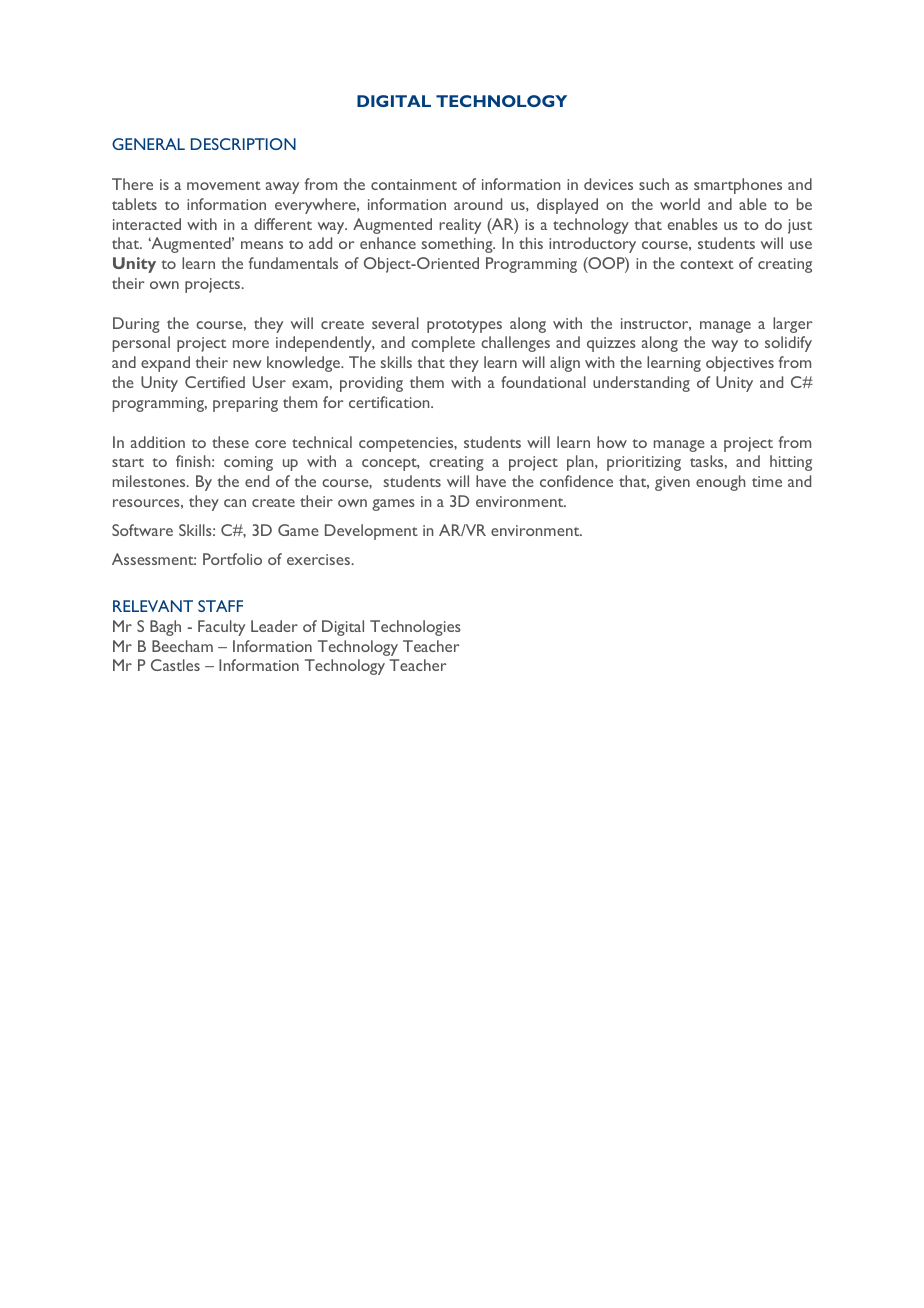 The height and width of the screenshot is (1308, 924). I want to click on smartphones, so click(738, 186).
